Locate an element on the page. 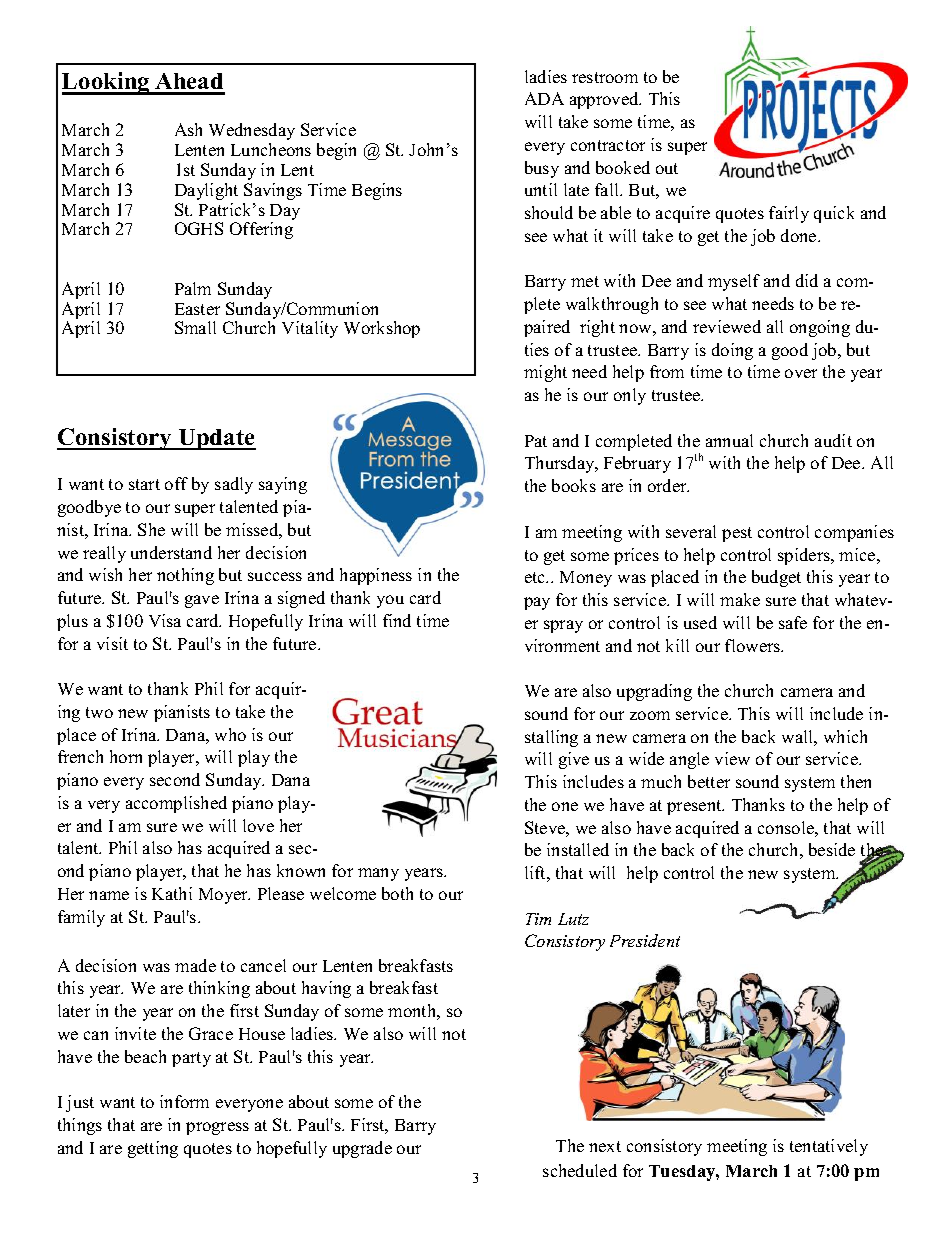 The height and width of the image is (1233, 952). safe is located at coordinates (793, 622).
